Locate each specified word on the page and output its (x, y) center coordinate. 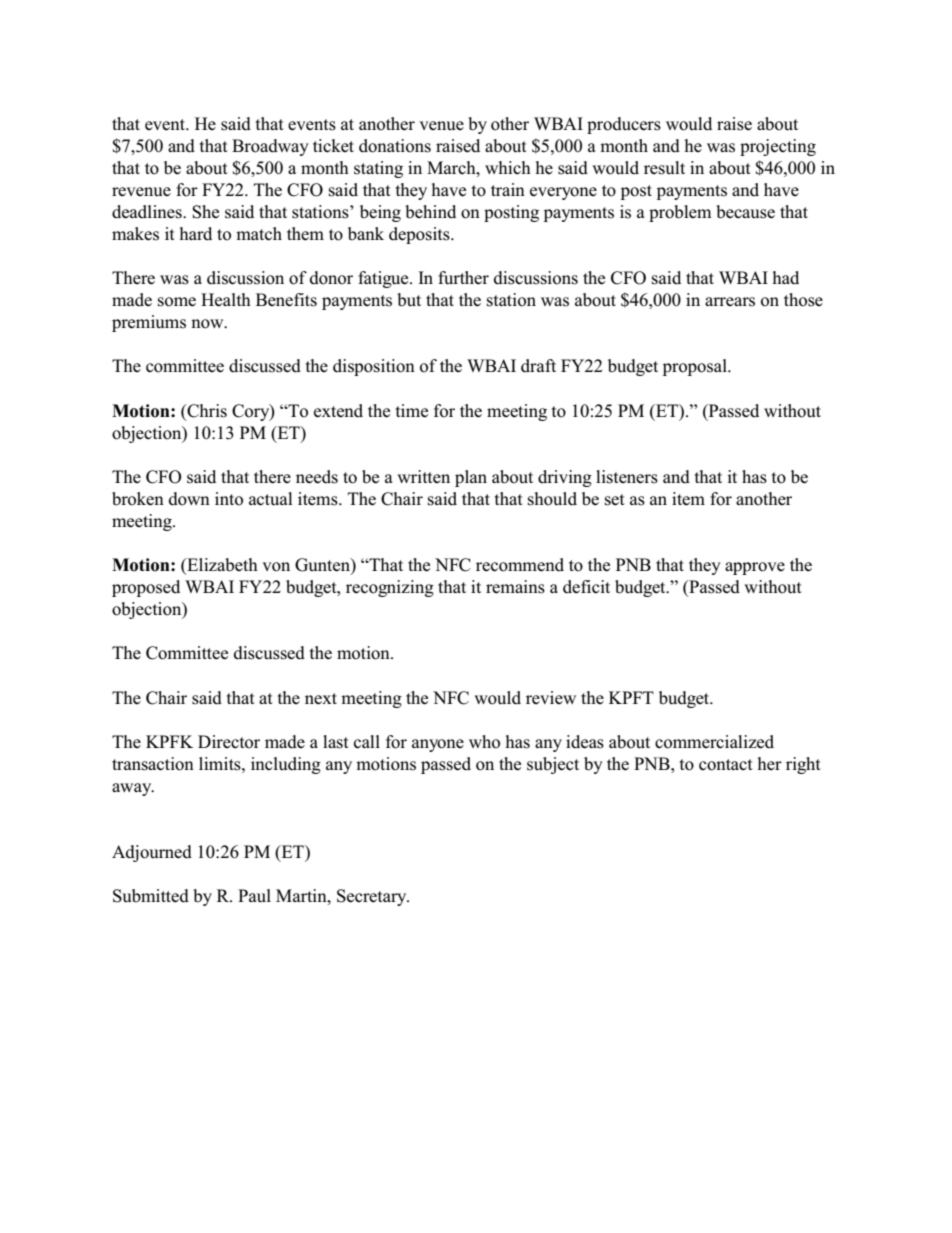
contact (726, 765)
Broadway (270, 147)
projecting (778, 147)
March (452, 168)
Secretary (373, 897)
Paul (254, 895)
